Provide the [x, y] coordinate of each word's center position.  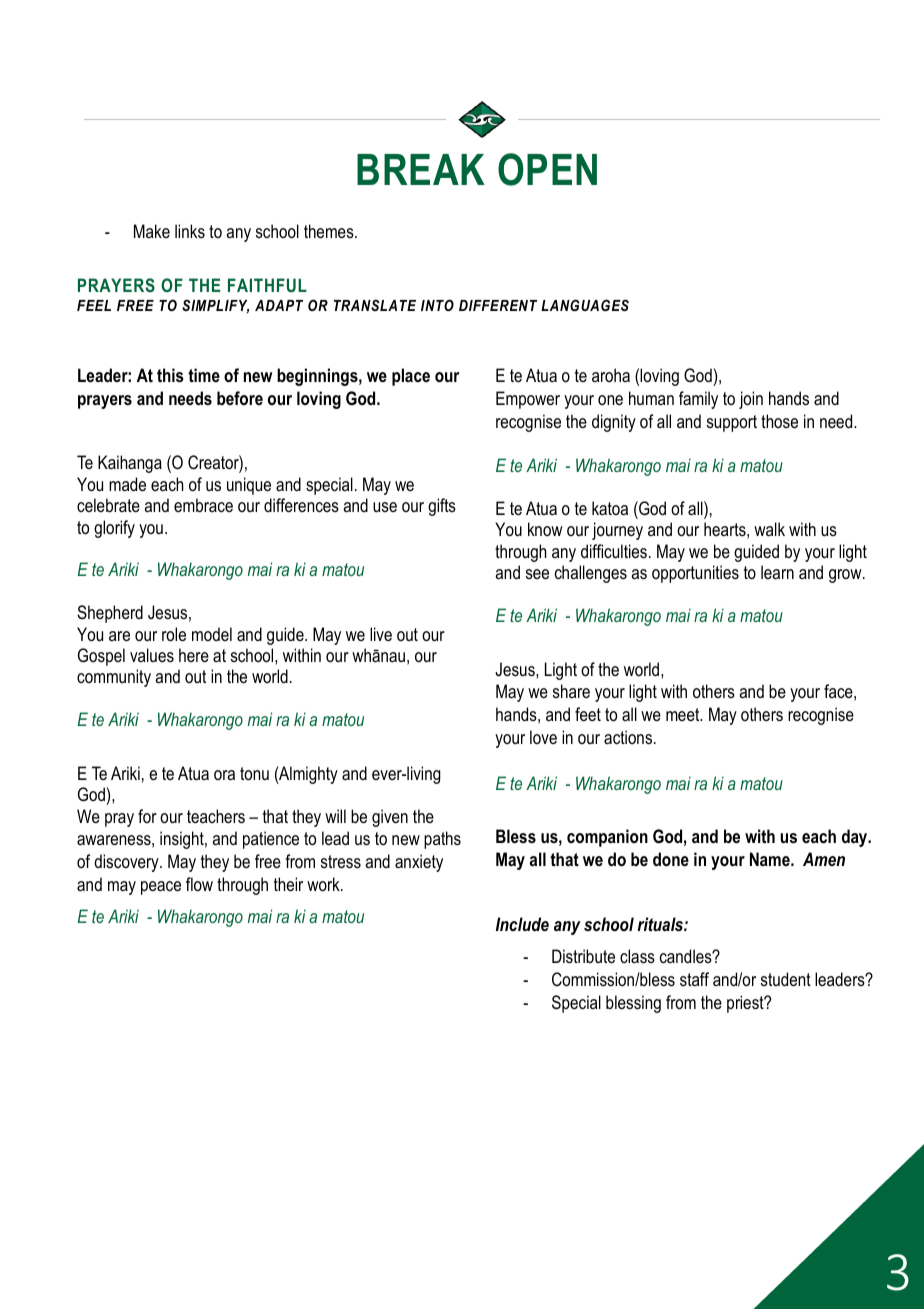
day [856, 838]
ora [224, 775]
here [194, 655]
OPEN [547, 169]
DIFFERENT [498, 305]
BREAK [421, 169]
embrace [203, 505]
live [381, 634]
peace [161, 888]
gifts [442, 507]
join [751, 400]
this [170, 375]
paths [442, 840]
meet [684, 714]
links [190, 231]
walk [769, 529]
